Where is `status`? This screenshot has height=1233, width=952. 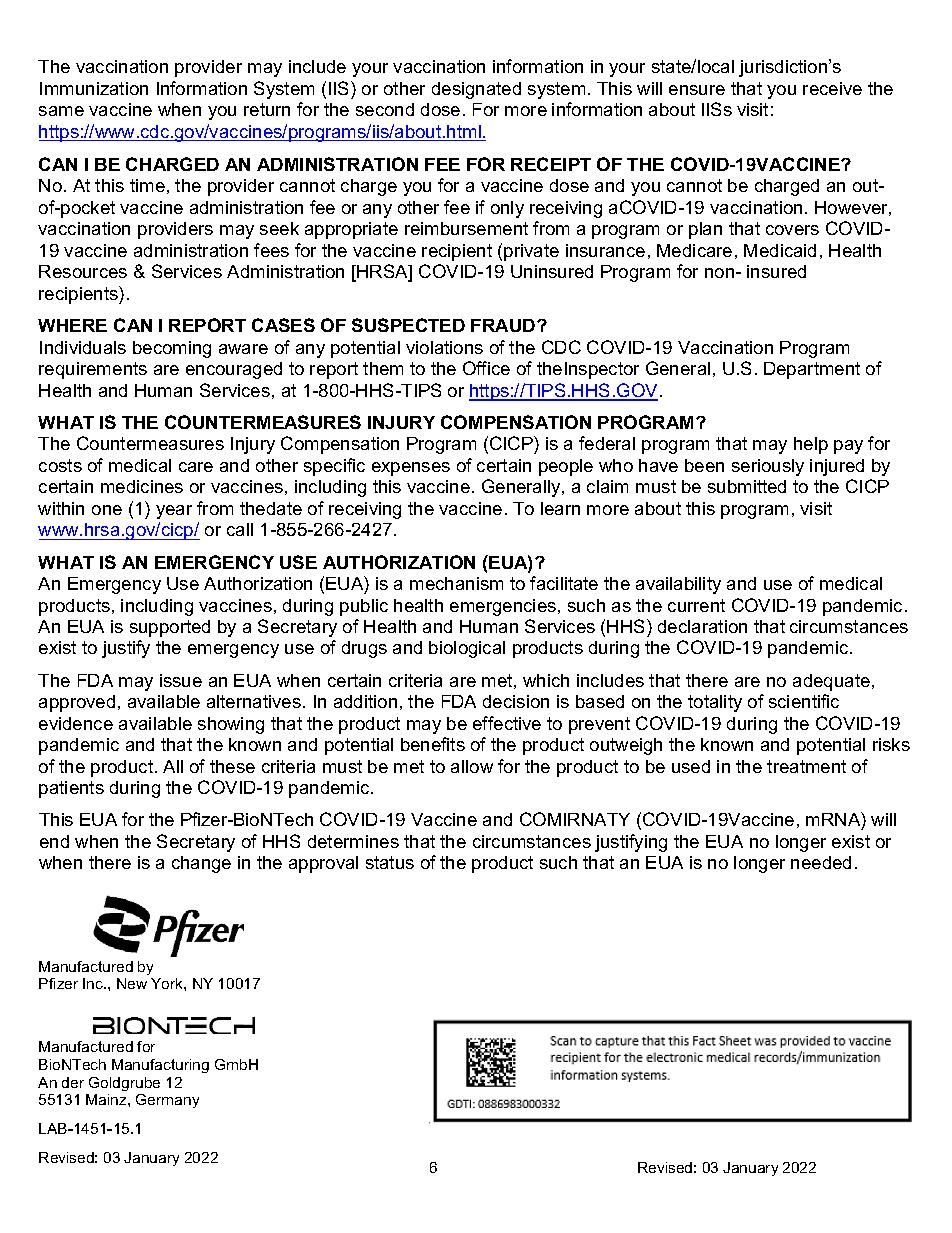 status is located at coordinates (390, 862).
